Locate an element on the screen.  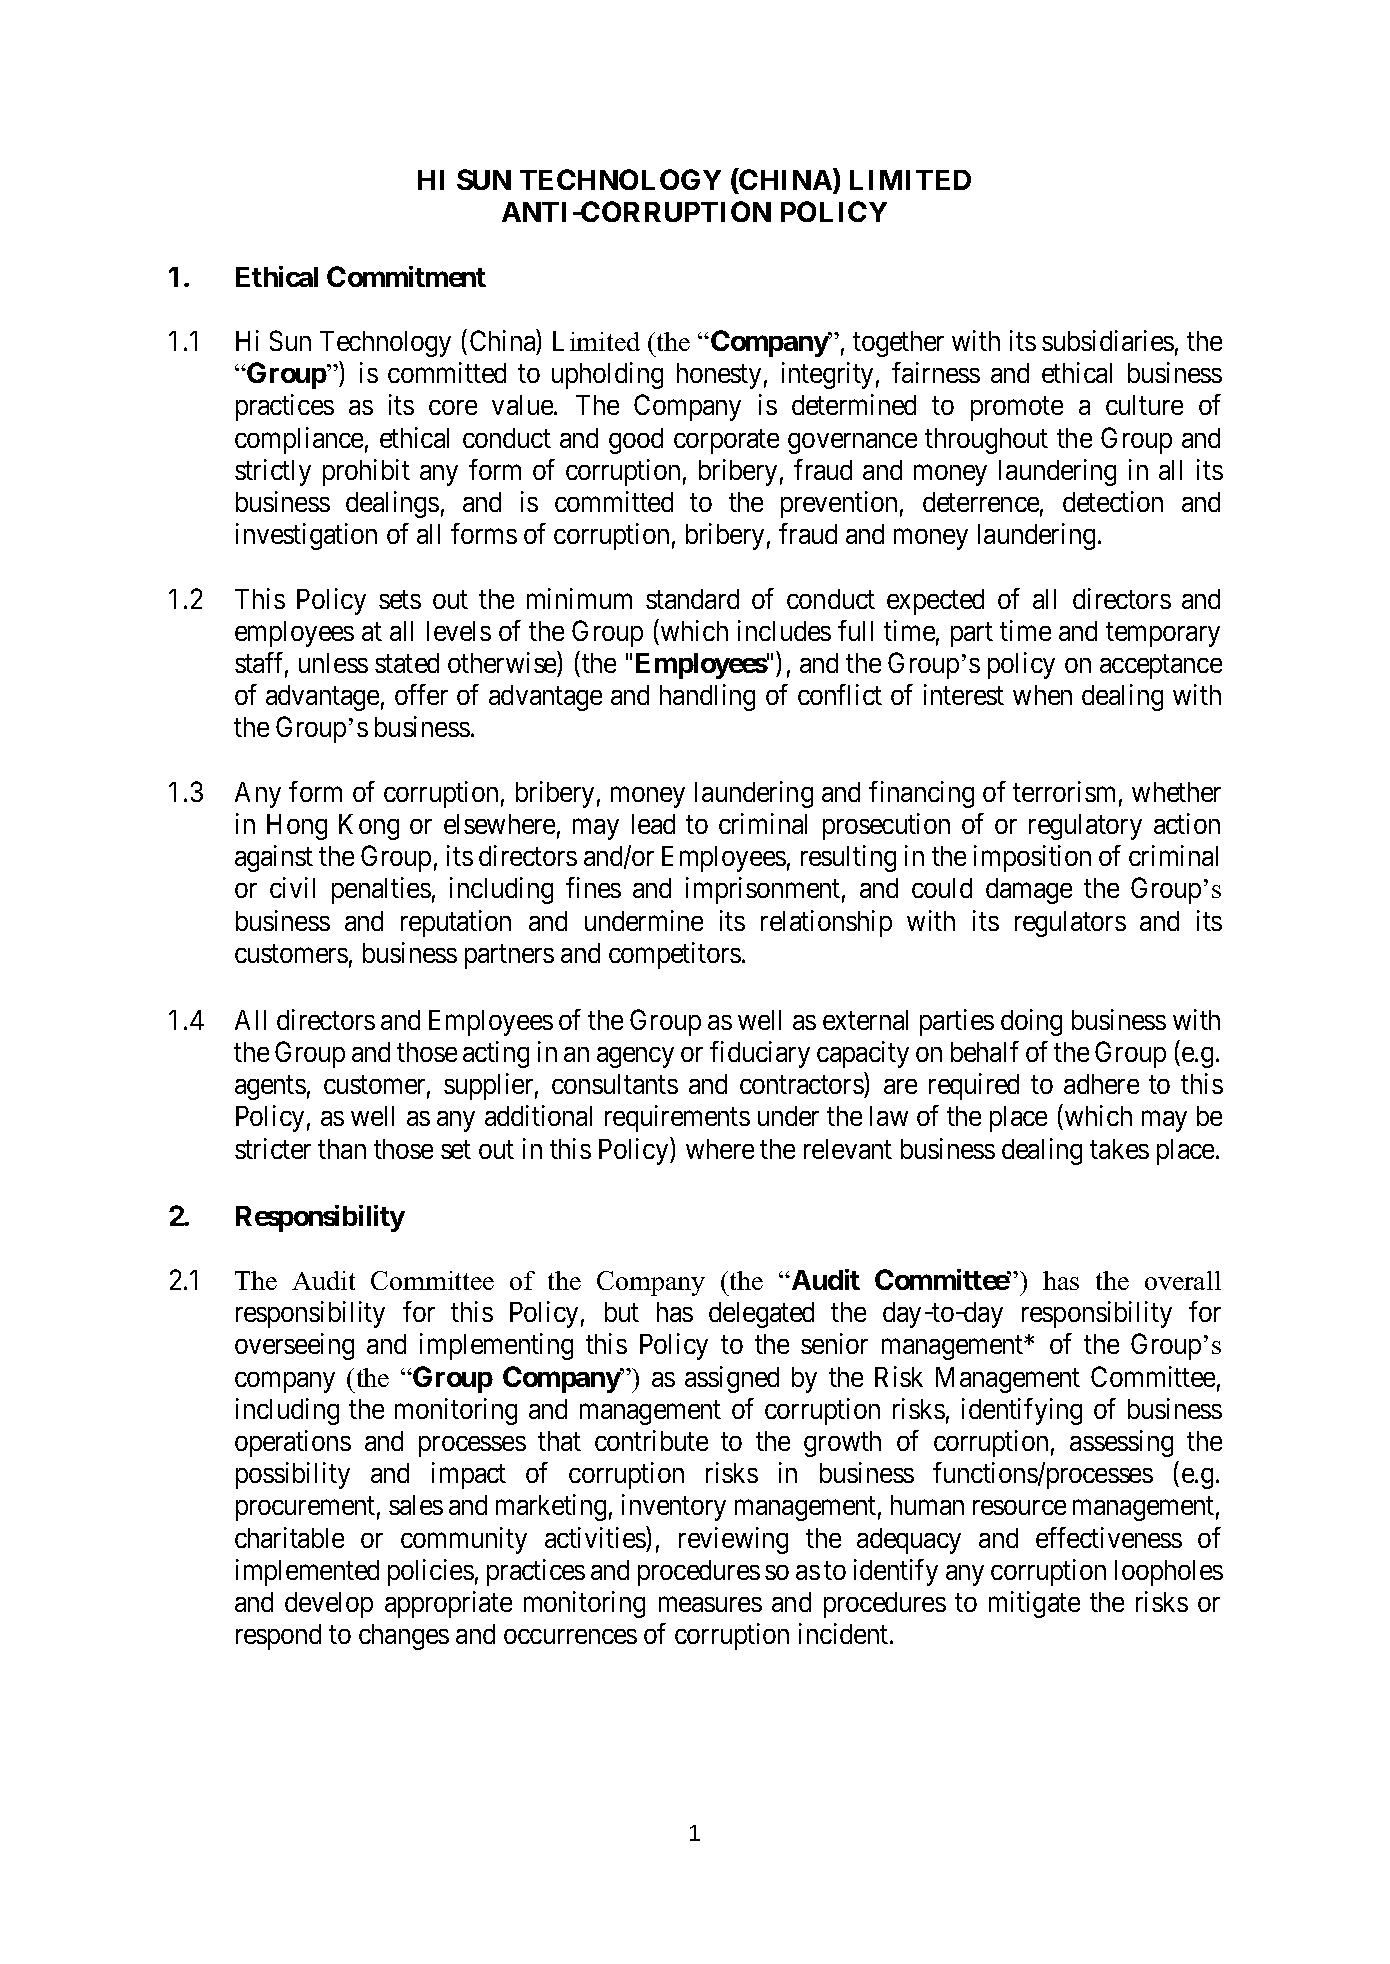
mitigate is located at coordinates (1034, 1604).
